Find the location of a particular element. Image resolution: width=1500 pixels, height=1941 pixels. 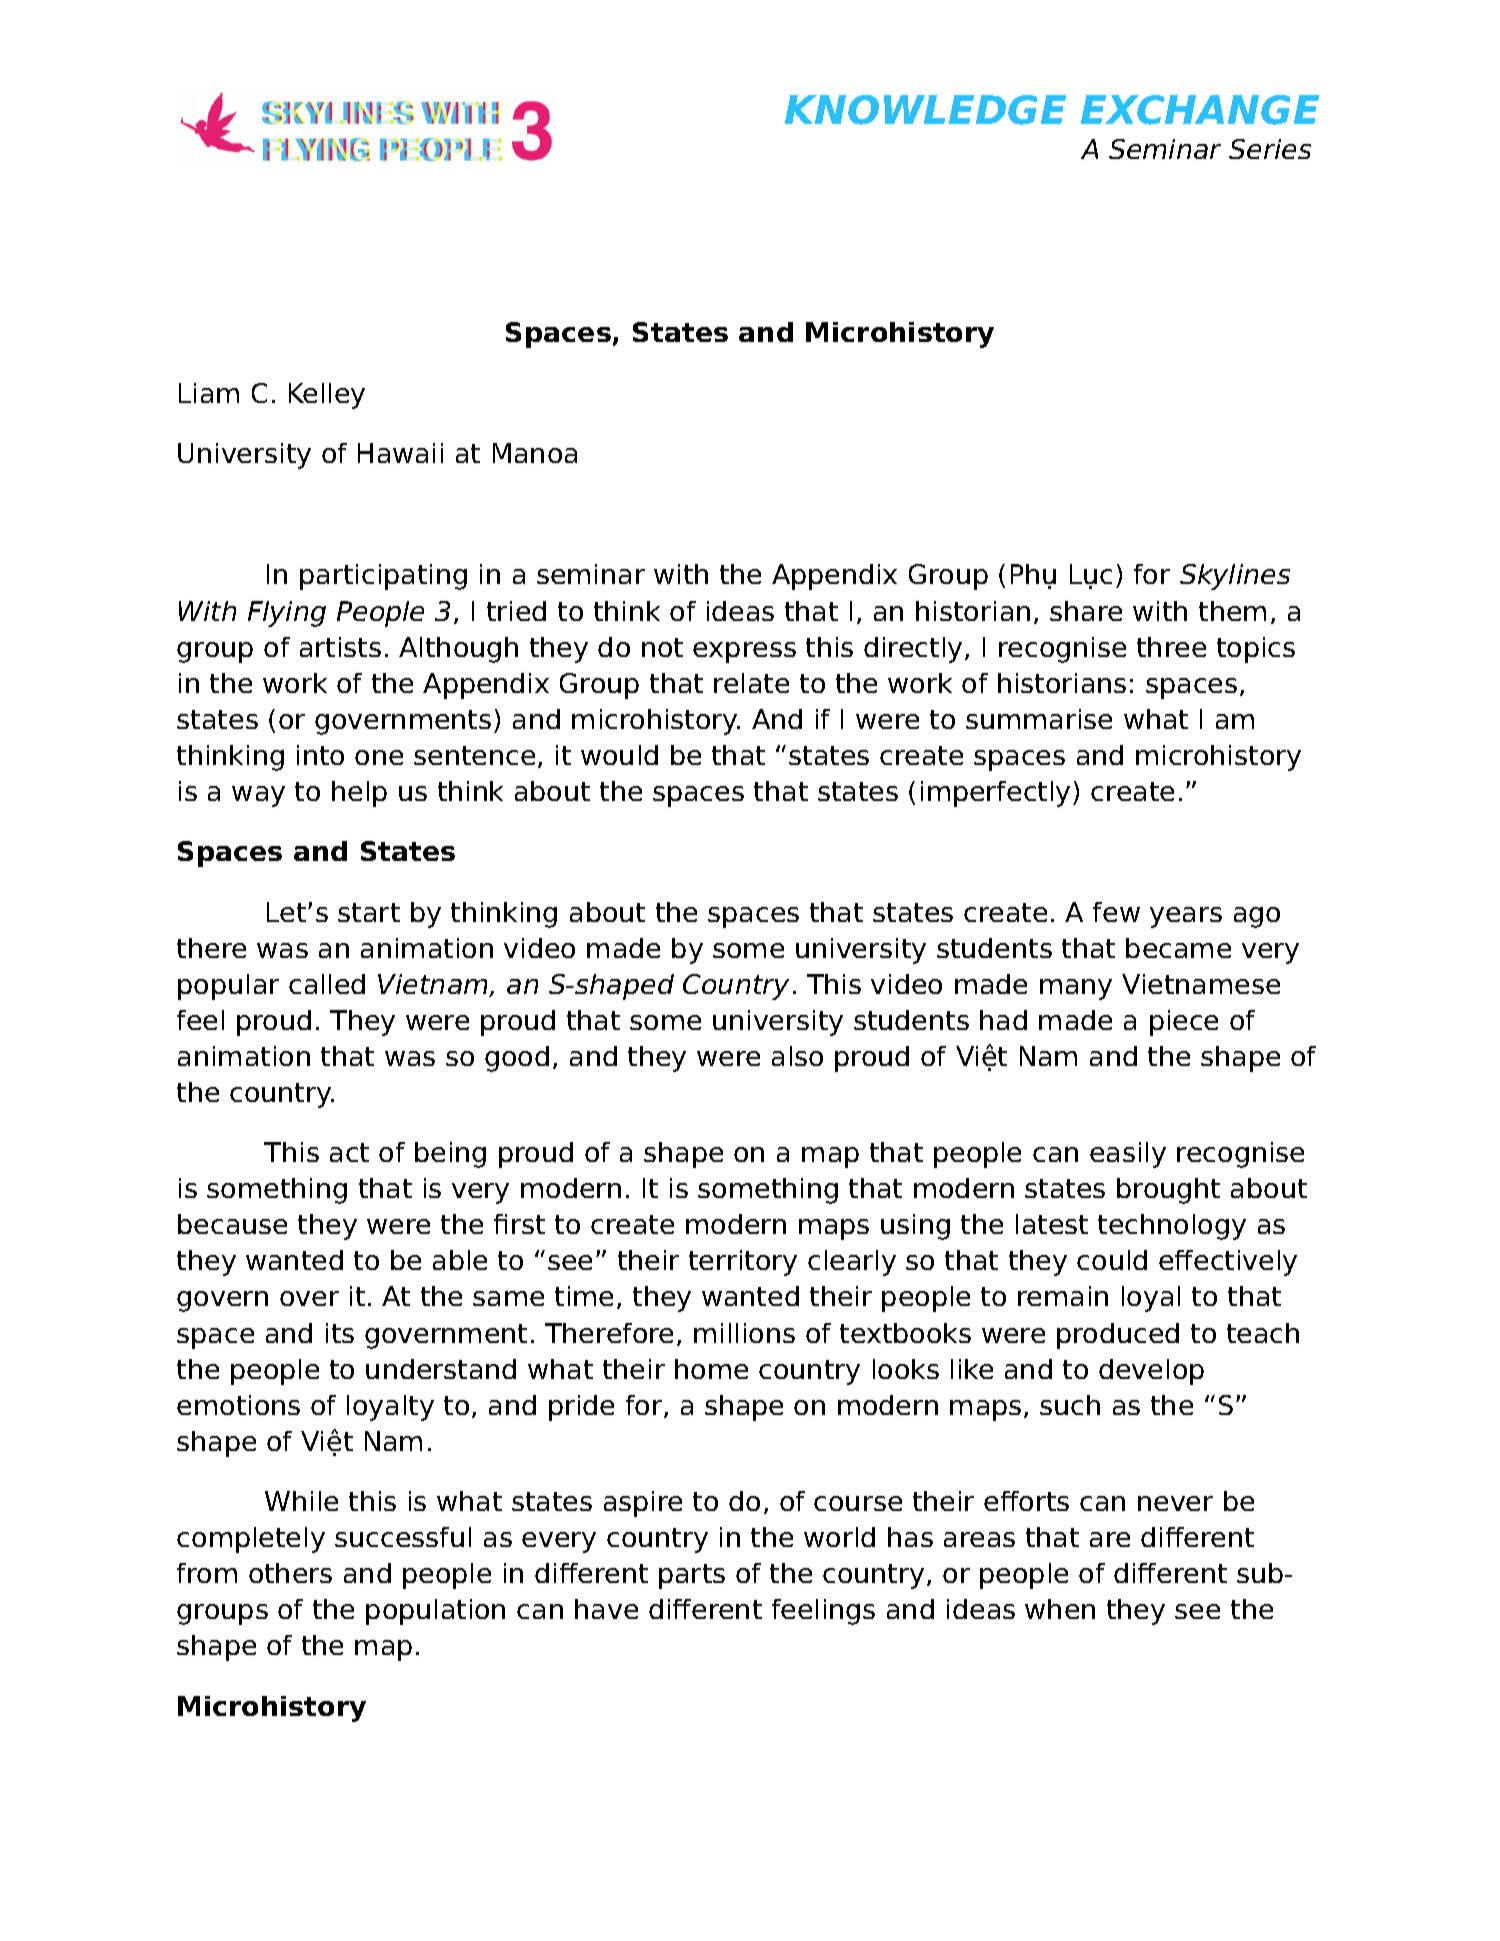

others is located at coordinates (290, 1573).
